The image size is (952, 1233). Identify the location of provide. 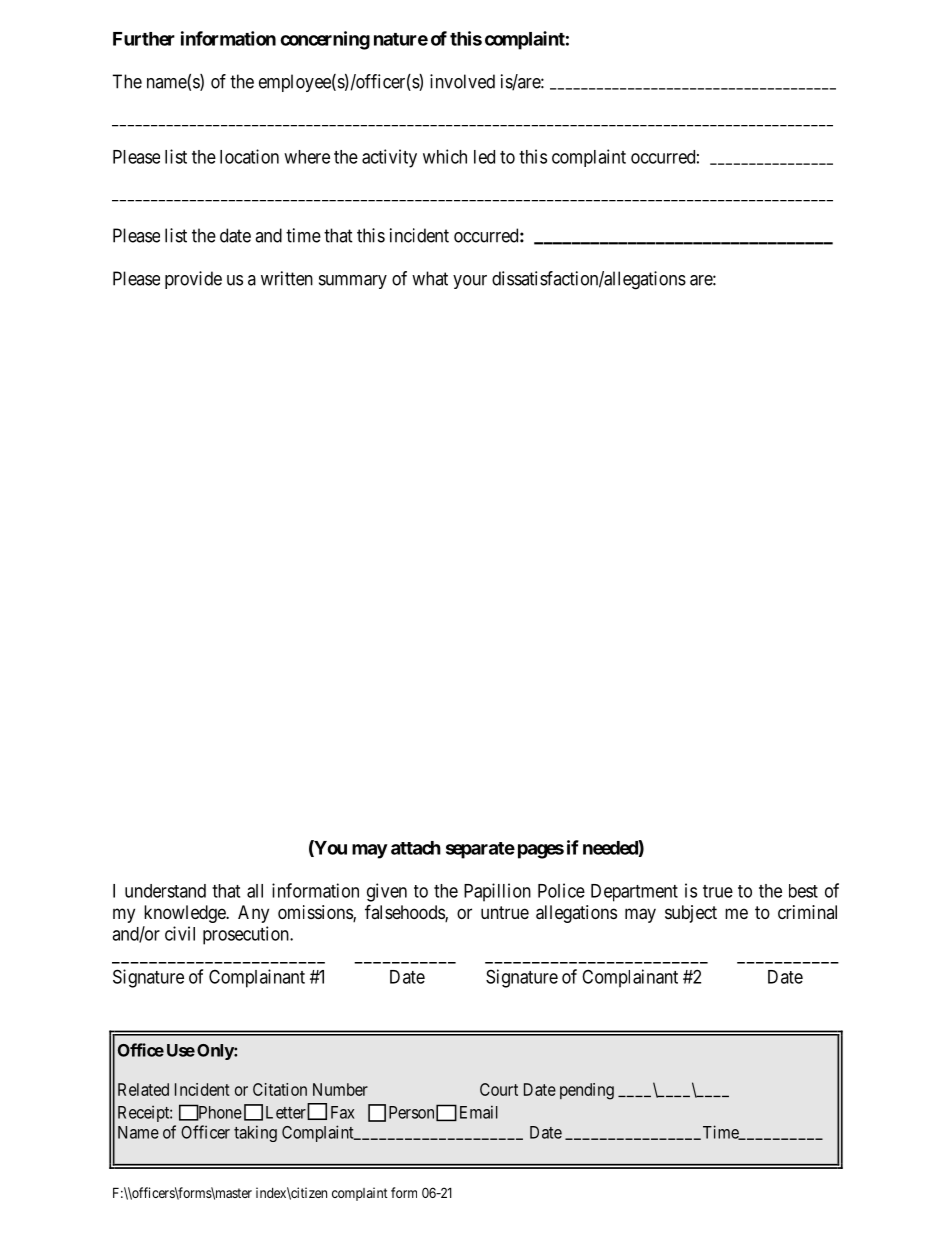
(193, 280).
